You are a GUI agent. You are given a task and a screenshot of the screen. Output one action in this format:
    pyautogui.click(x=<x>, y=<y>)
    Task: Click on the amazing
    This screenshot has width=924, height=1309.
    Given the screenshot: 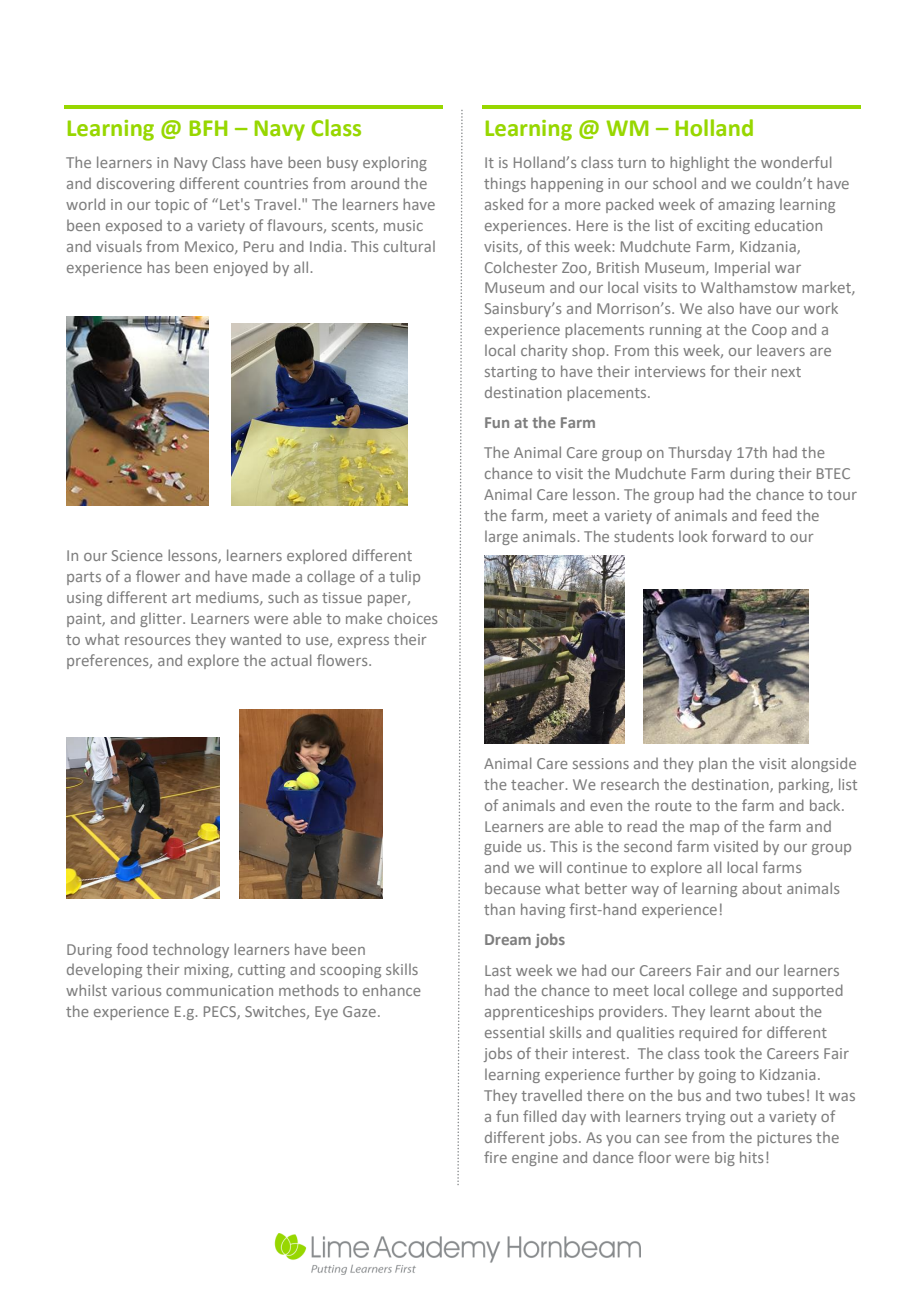 What is the action you would take?
    pyautogui.click(x=746, y=206)
